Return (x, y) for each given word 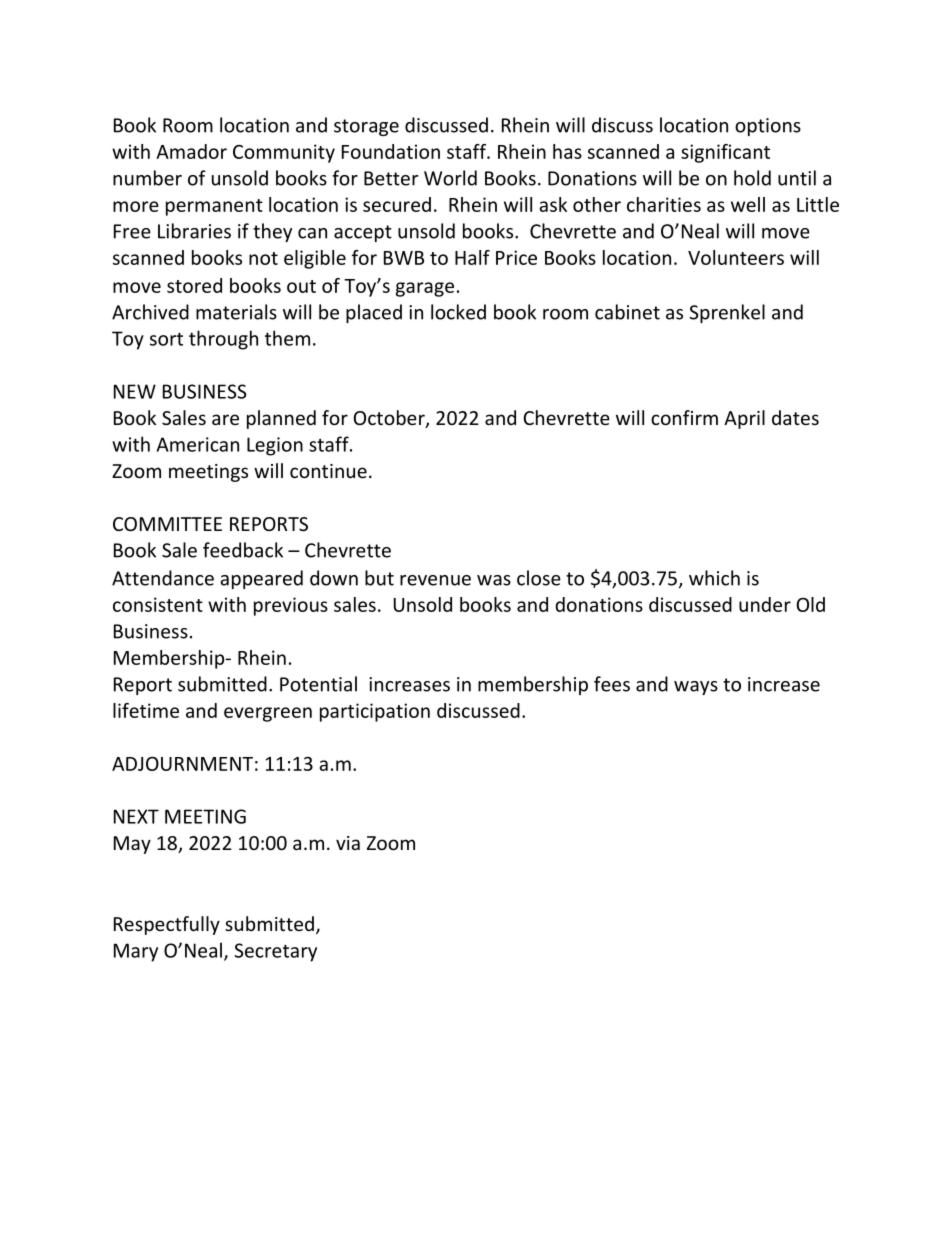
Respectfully (167, 925)
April (744, 419)
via (348, 843)
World (450, 178)
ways (696, 688)
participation (375, 712)
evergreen (268, 714)
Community (284, 153)
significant (725, 153)
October (390, 419)
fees (612, 684)
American (198, 444)
